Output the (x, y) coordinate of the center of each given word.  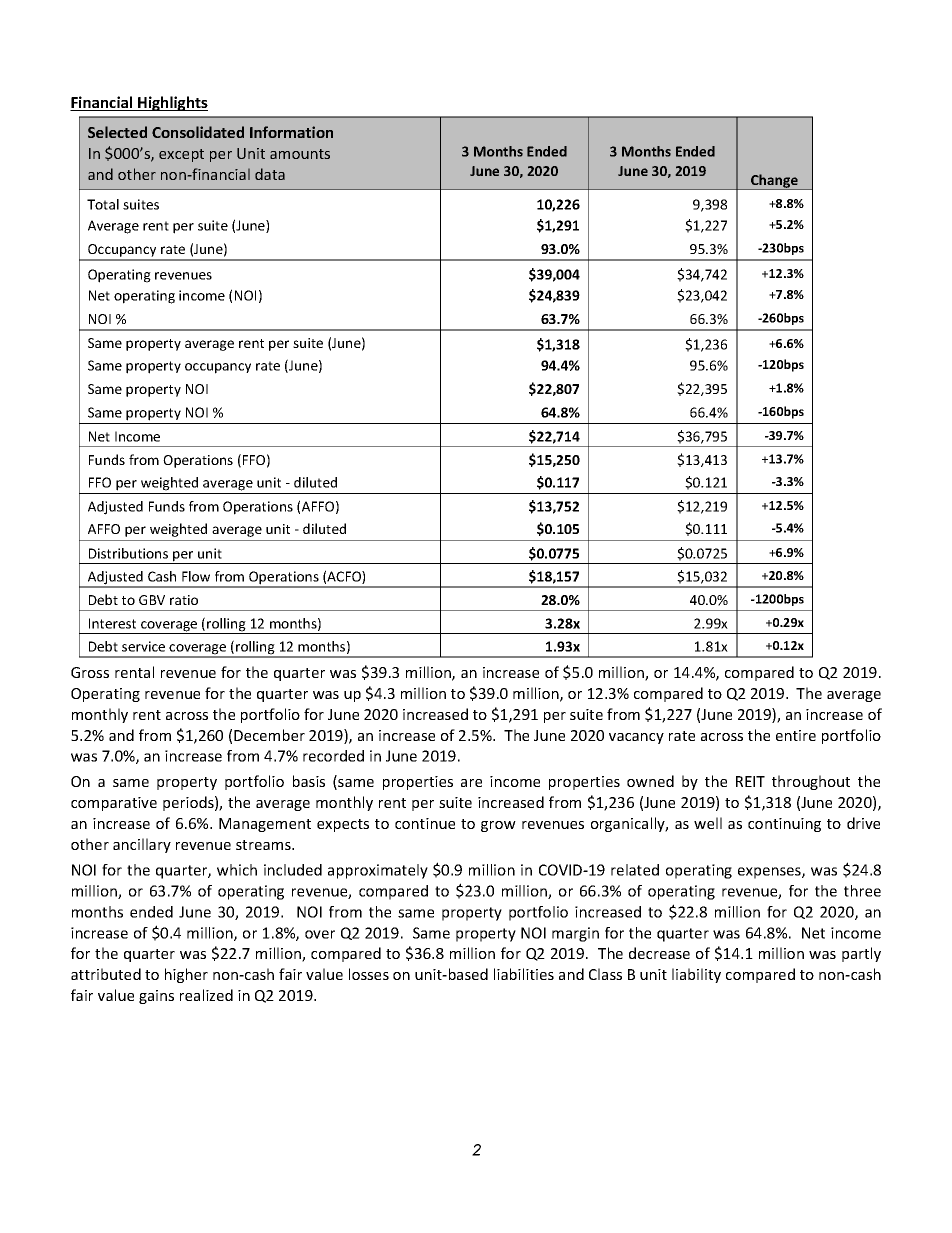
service (143, 646)
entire (796, 735)
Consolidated (198, 132)
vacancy (636, 738)
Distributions (128, 553)
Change (774, 182)
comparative (114, 804)
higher (186, 975)
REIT (750, 781)
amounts (300, 154)
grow (498, 826)
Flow (196, 576)
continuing (784, 825)
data (270, 174)
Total (103, 204)
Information (291, 132)
